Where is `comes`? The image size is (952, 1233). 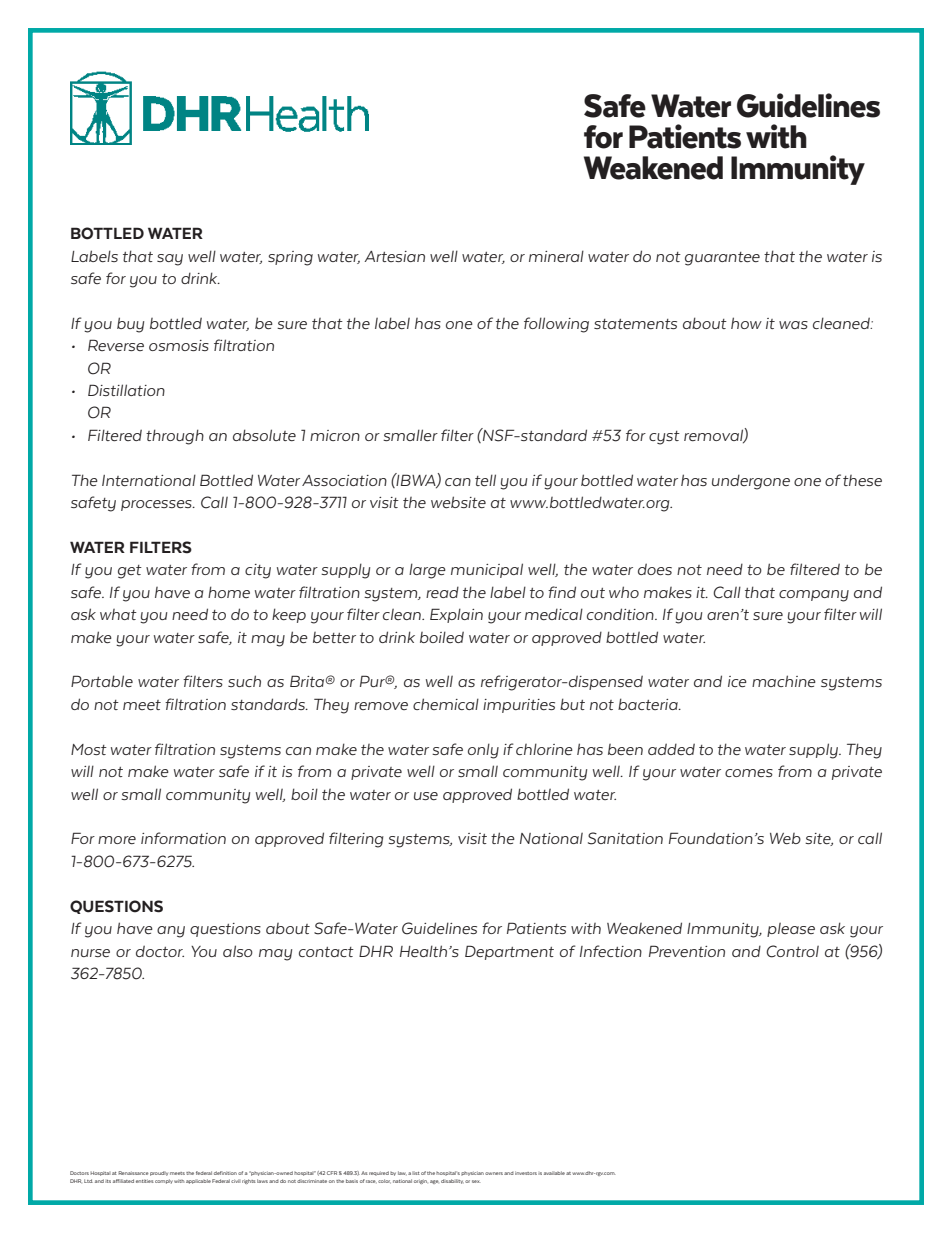 comes is located at coordinates (749, 773).
